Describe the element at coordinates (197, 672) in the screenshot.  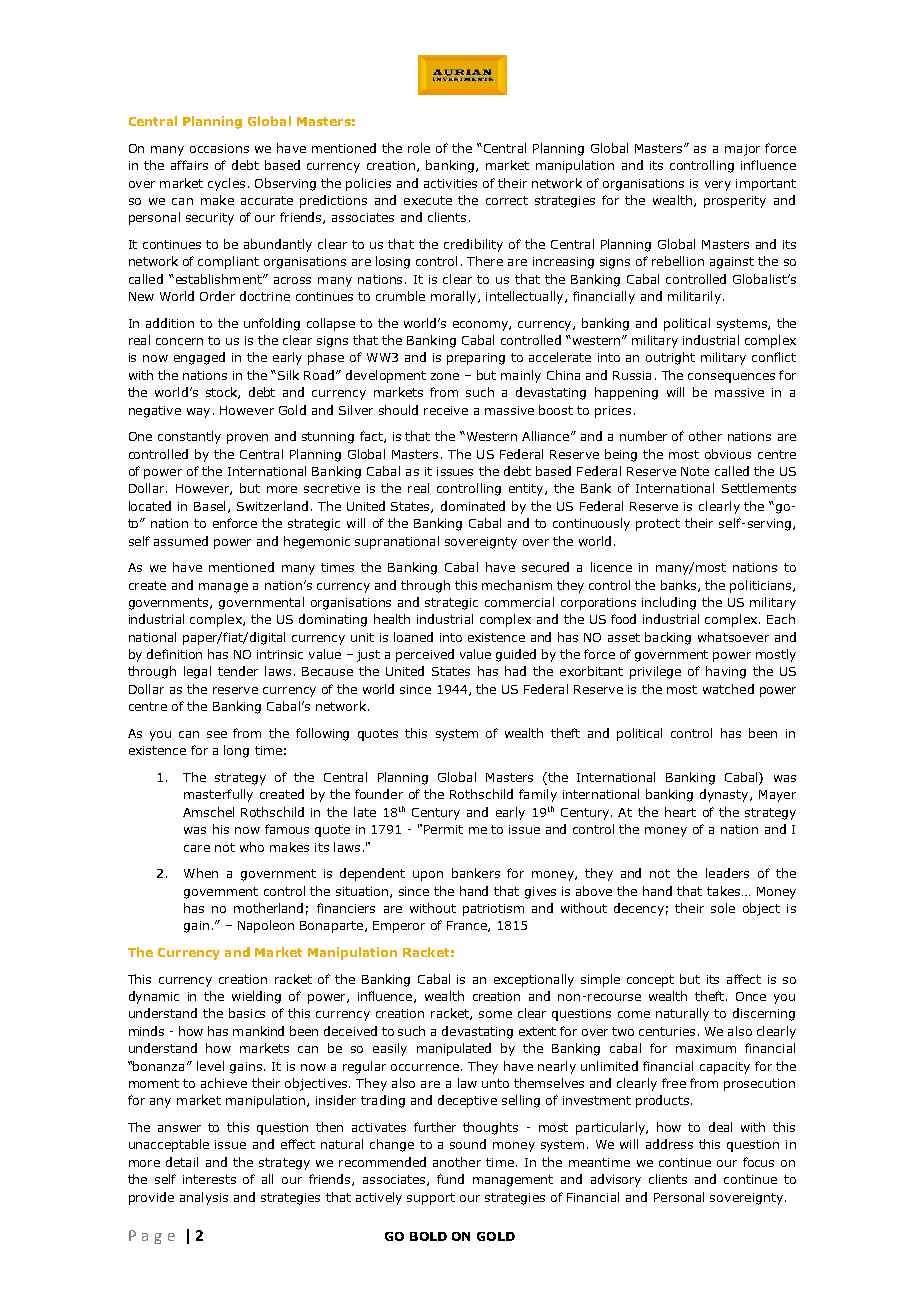
I see `legal` at that location.
